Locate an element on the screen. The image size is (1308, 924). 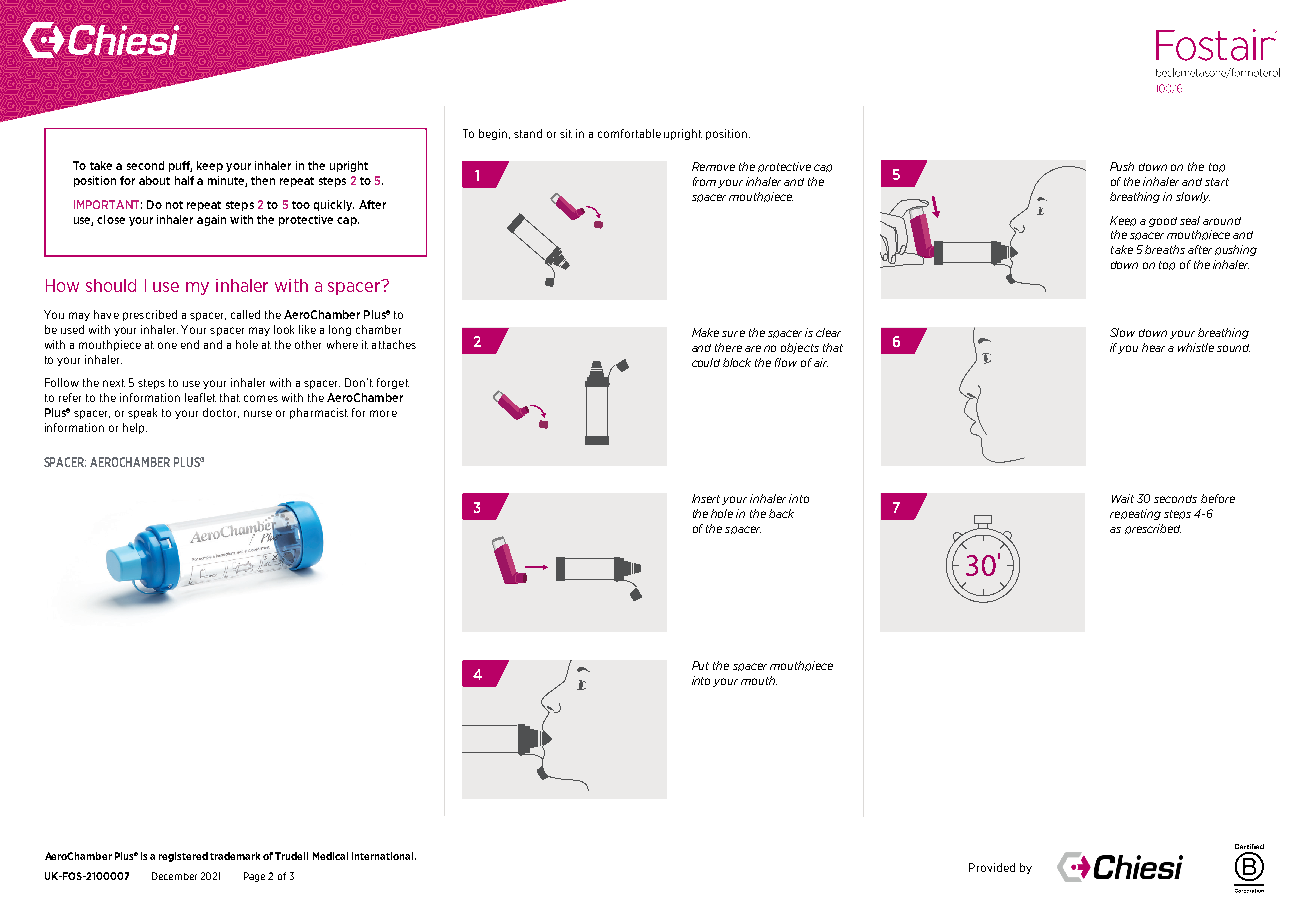
could is located at coordinates (706, 362).
